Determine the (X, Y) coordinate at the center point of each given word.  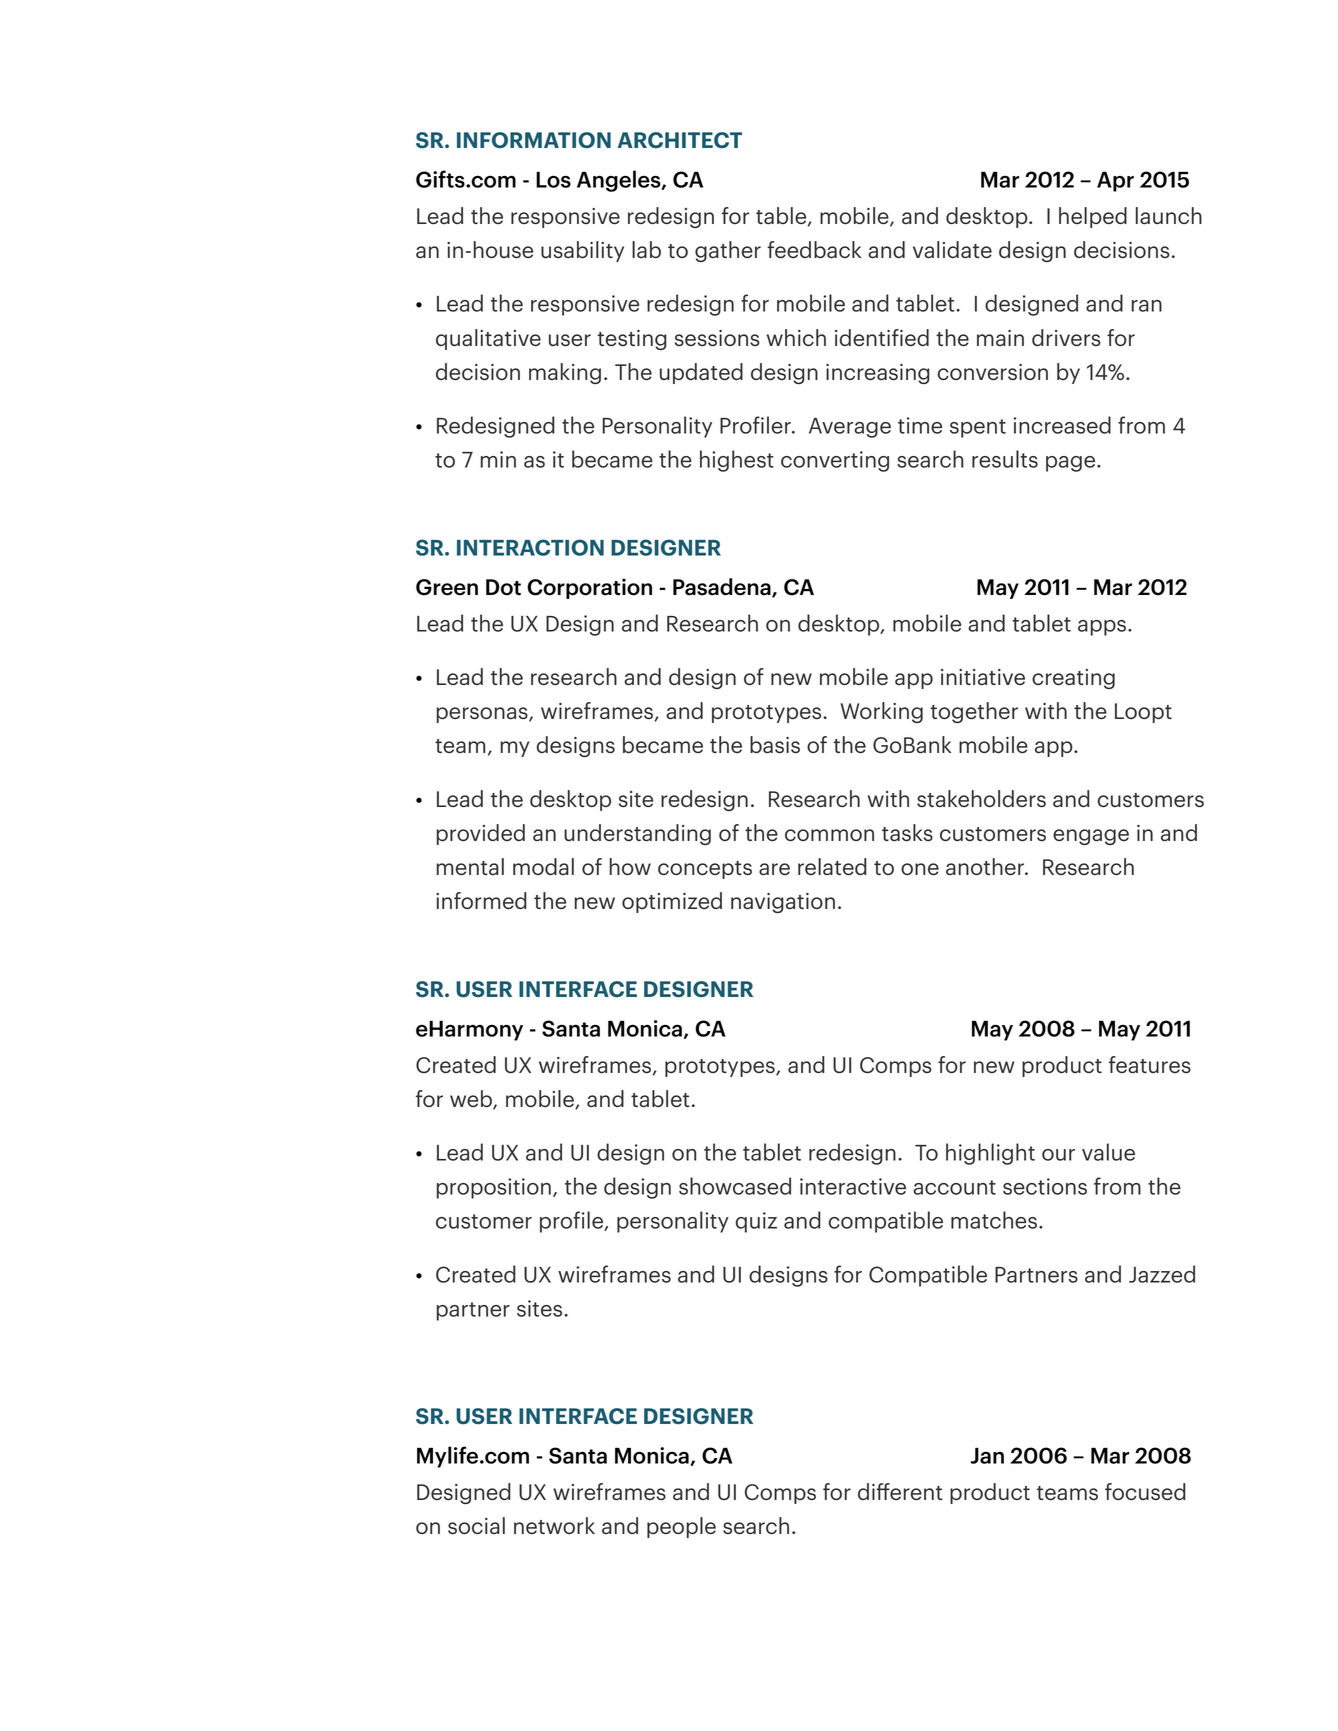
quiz (756, 1222)
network (554, 1525)
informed (481, 900)
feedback (814, 249)
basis (775, 744)
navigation (783, 903)
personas (483, 715)
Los (553, 179)
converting (835, 461)
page (1072, 464)
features (1150, 1065)
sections (1045, 1186)
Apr (1115, 181)
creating (1073, 679)
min (498, 459)
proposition (494, 1188)
